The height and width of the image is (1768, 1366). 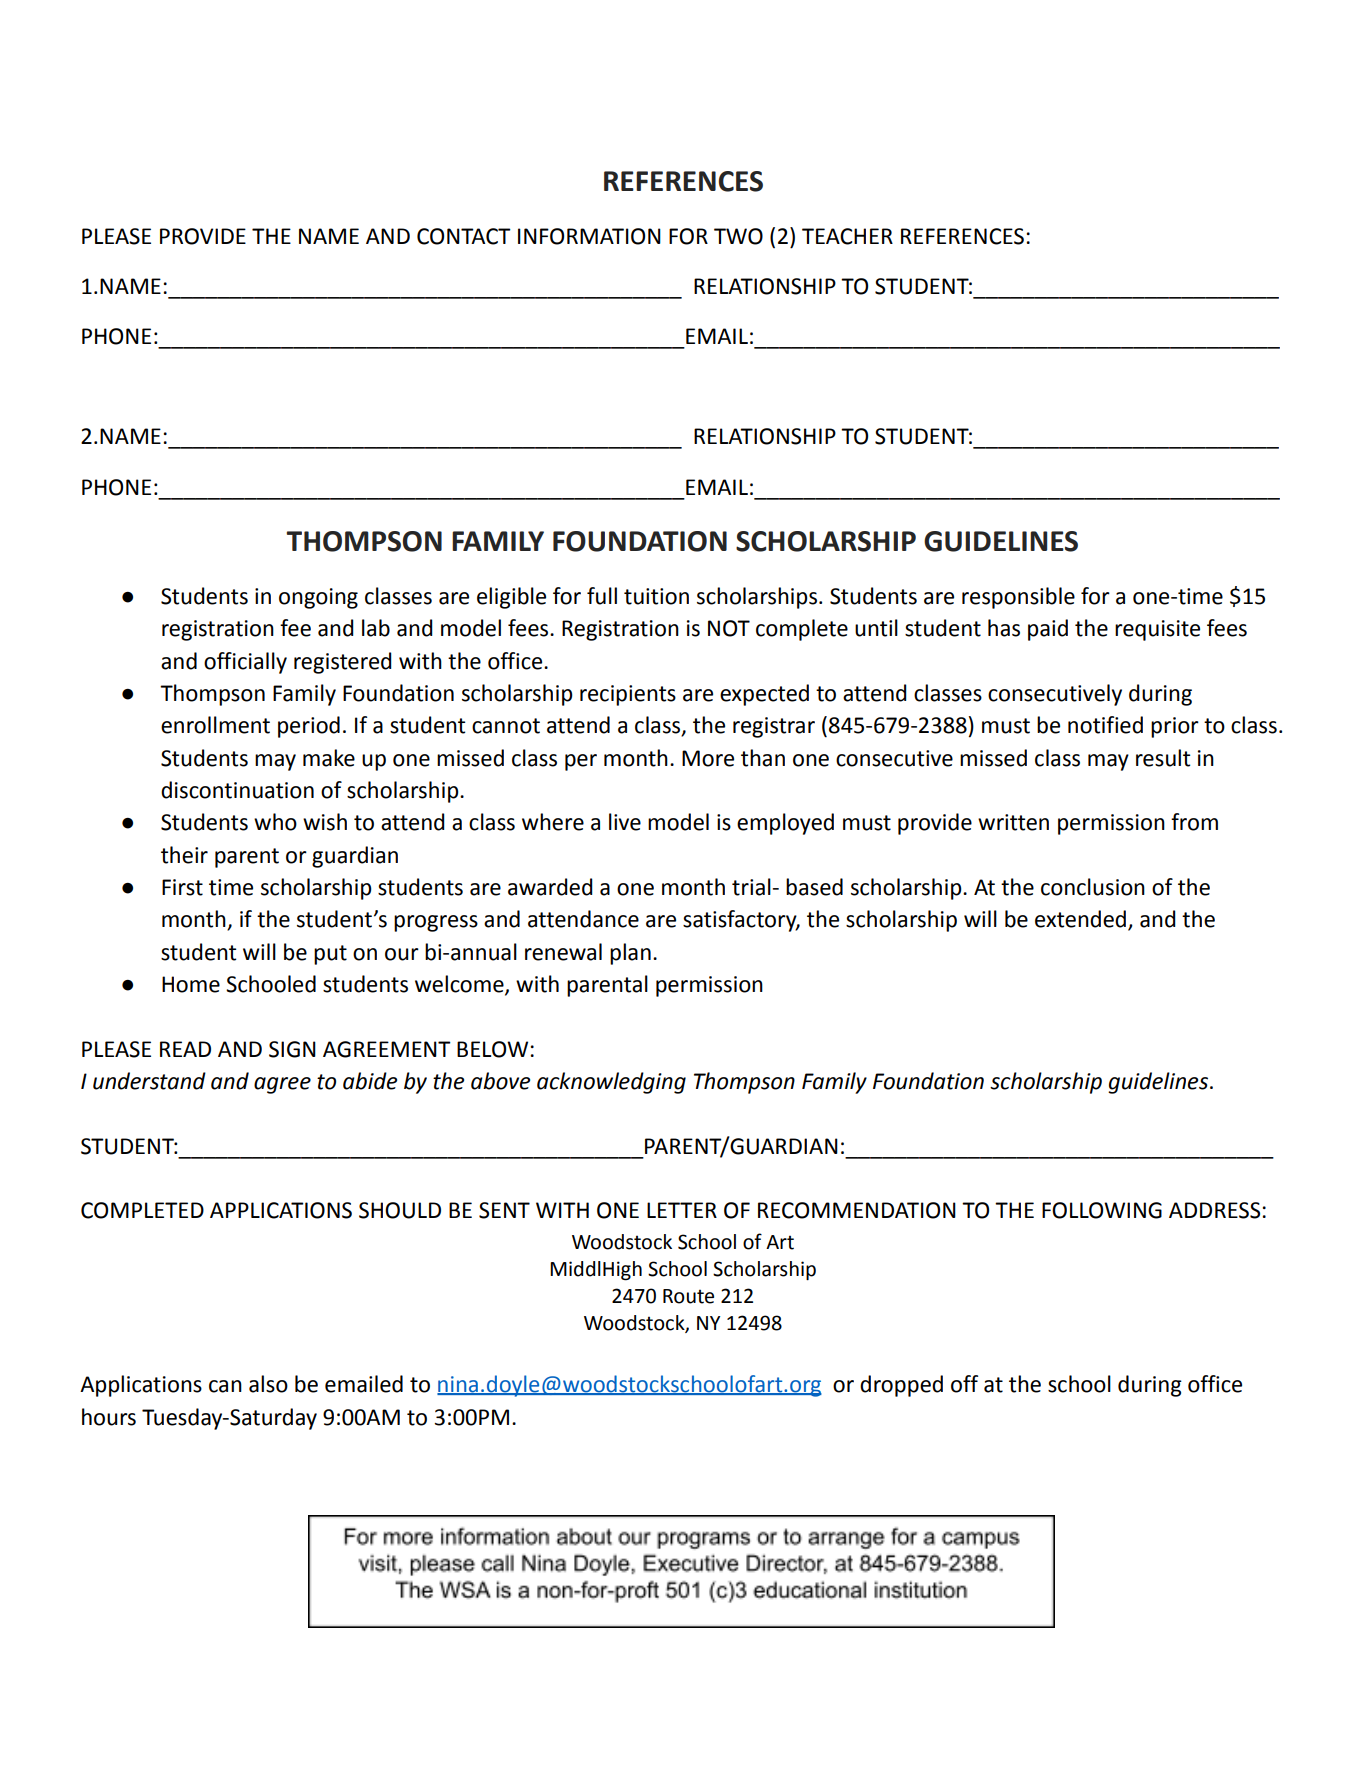 What do you see at coordinates (630, 954) in the image?
I see `plan` at bounding box center [630, 954].
